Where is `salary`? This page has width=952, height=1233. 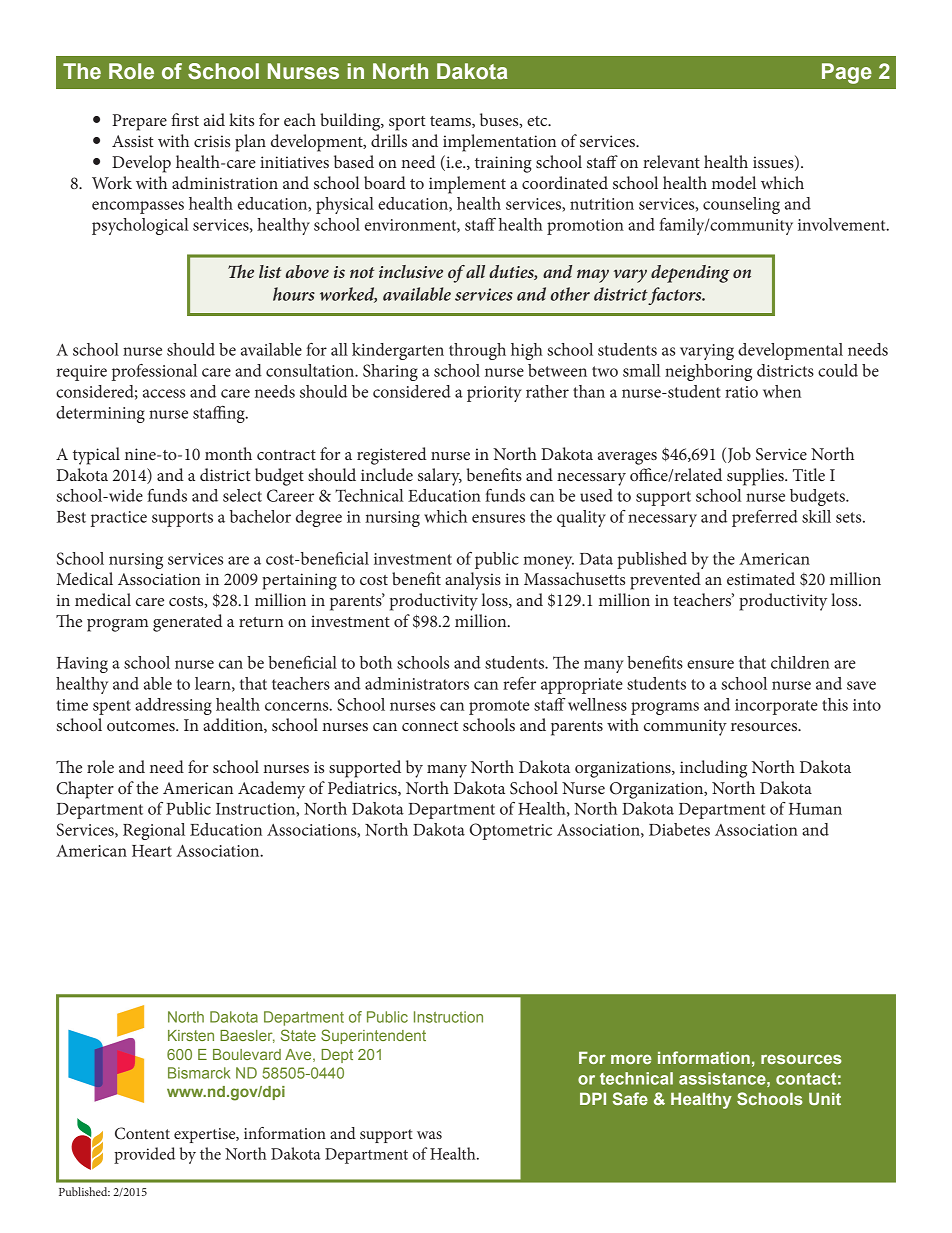
salary is located at coordinates (440, 477).
